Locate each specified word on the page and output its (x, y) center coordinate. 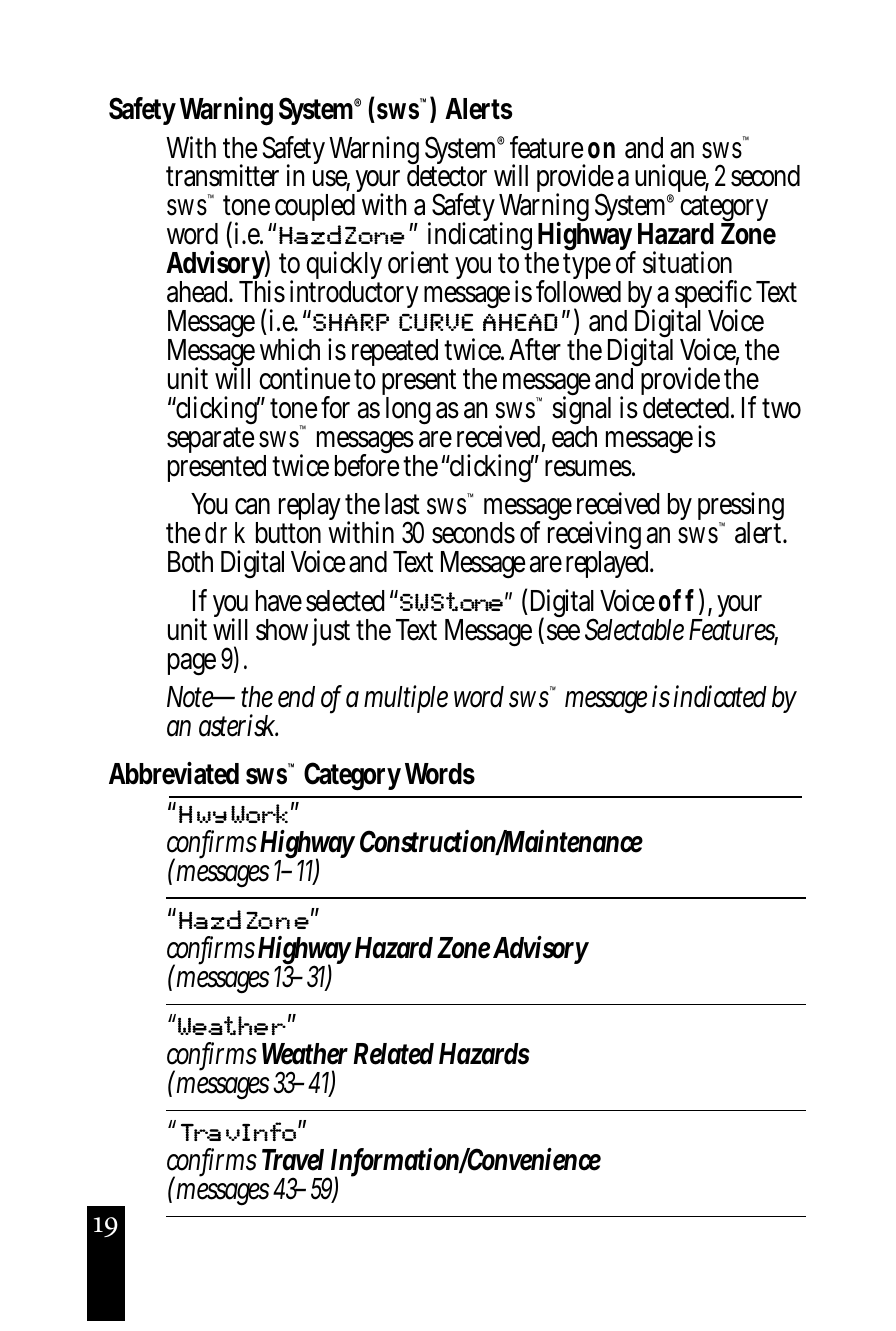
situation (687, 263)
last (402, 504)
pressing (741, 509)
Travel (293, 1160)
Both (190, 562)
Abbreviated (174, 773)
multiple (406, 699)
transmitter (222, 176)
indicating (482, 238)
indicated (720, 696)
